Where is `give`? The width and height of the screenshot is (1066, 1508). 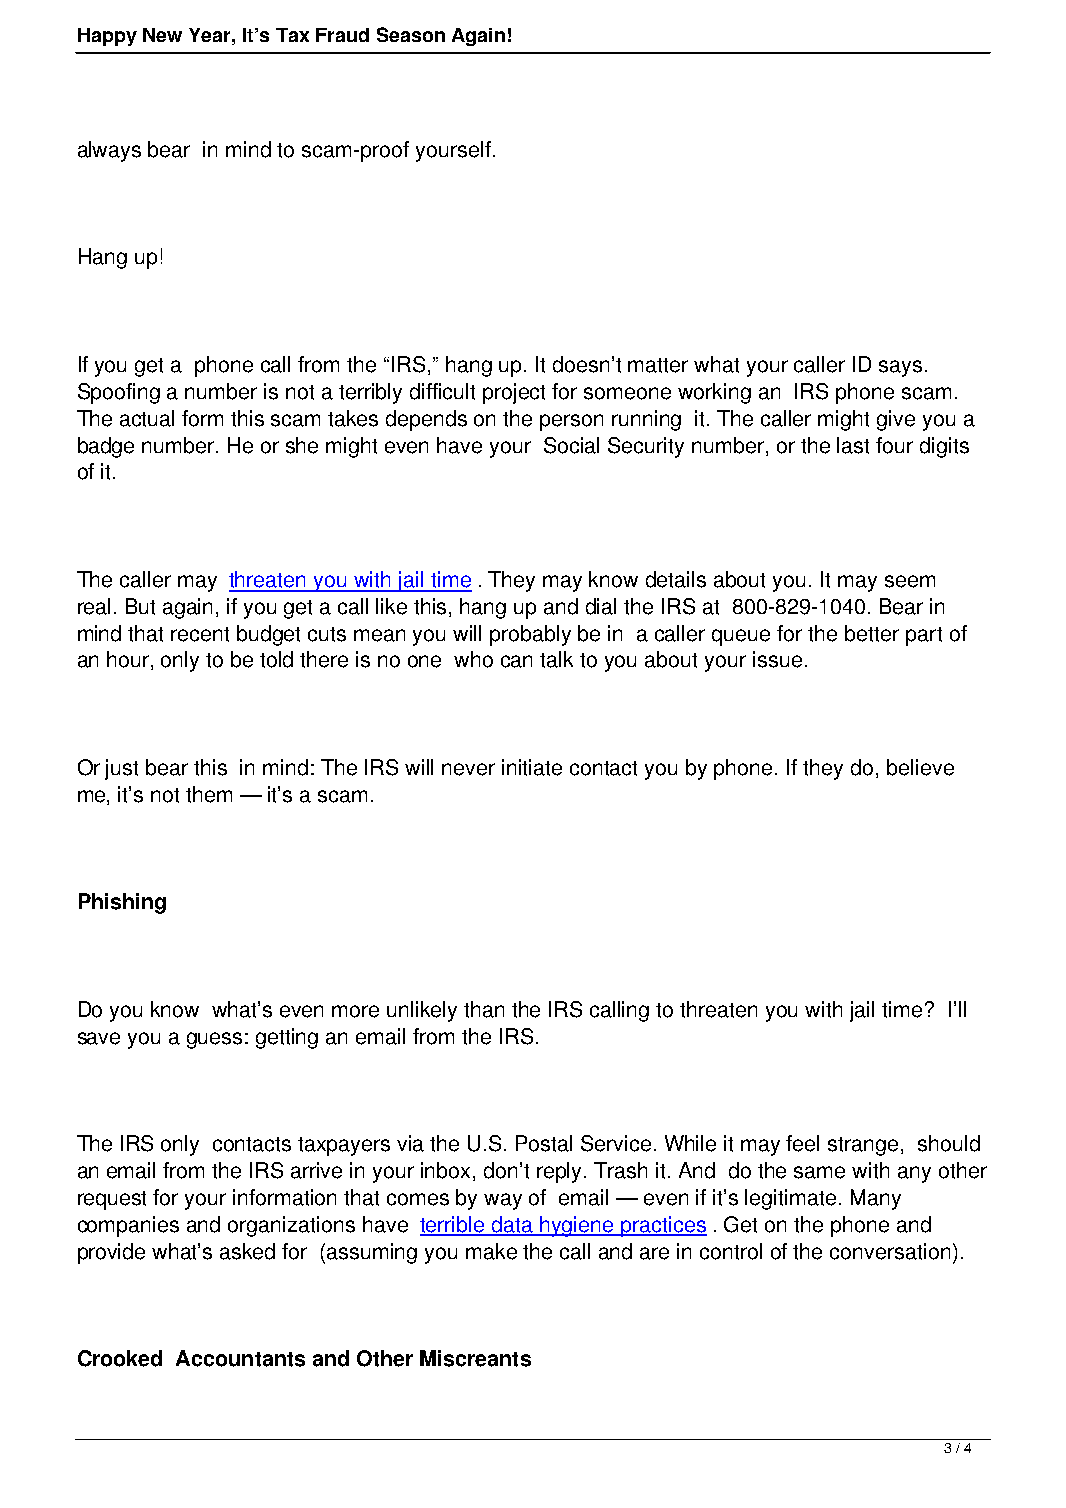
give is located at coordinates (896, 420).
